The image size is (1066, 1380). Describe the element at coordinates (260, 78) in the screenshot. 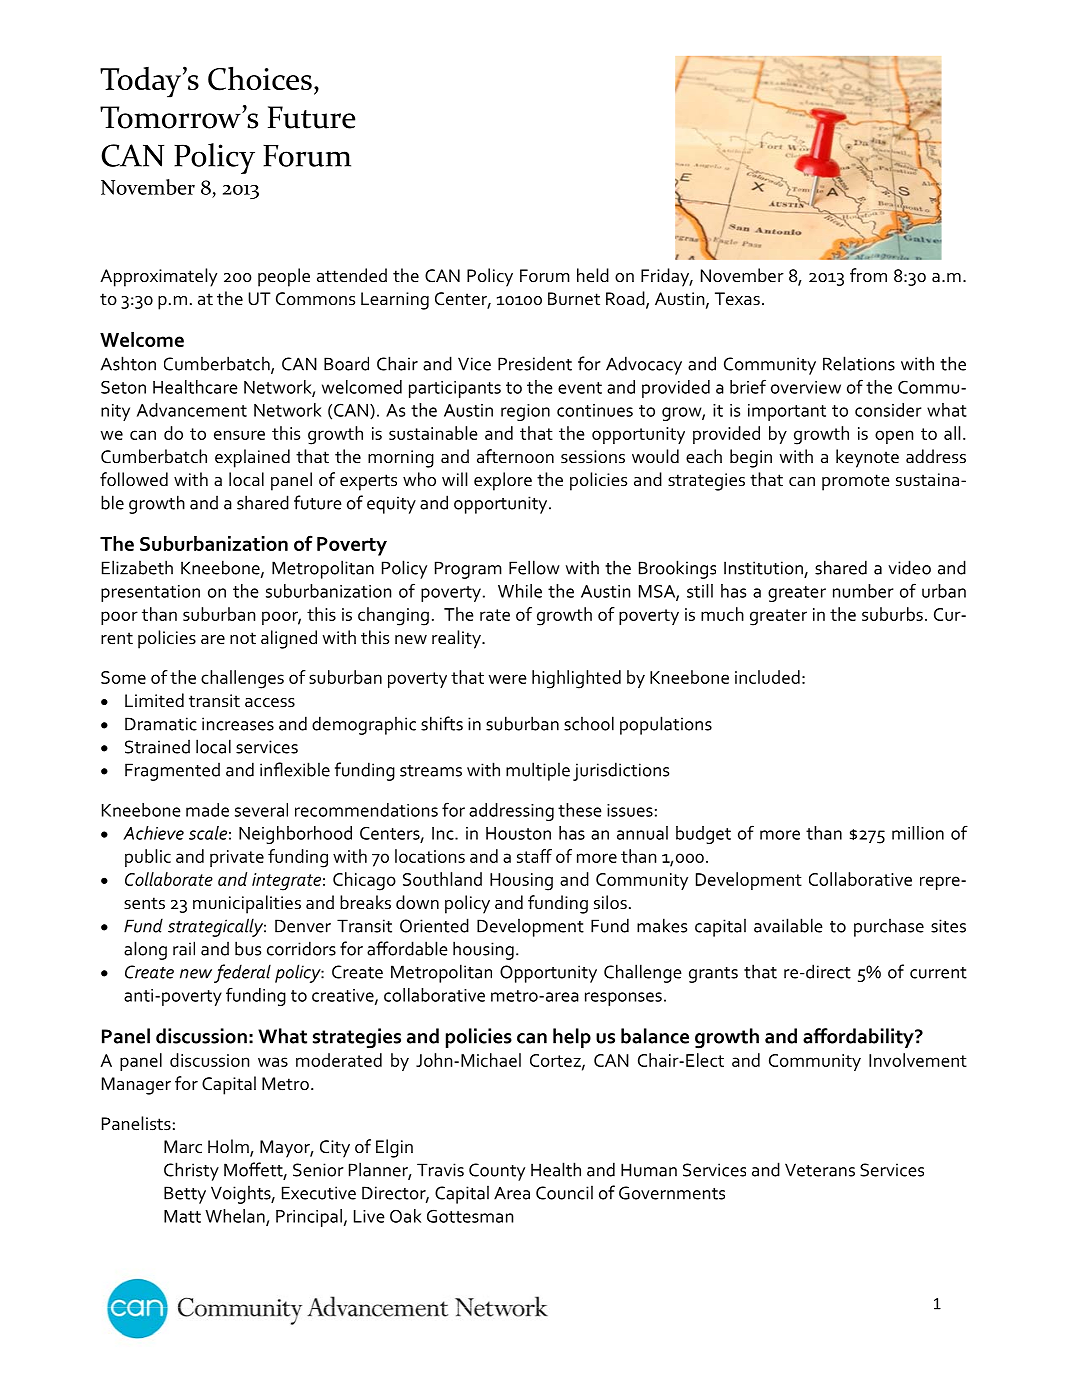

I see `Choices` at that location.
